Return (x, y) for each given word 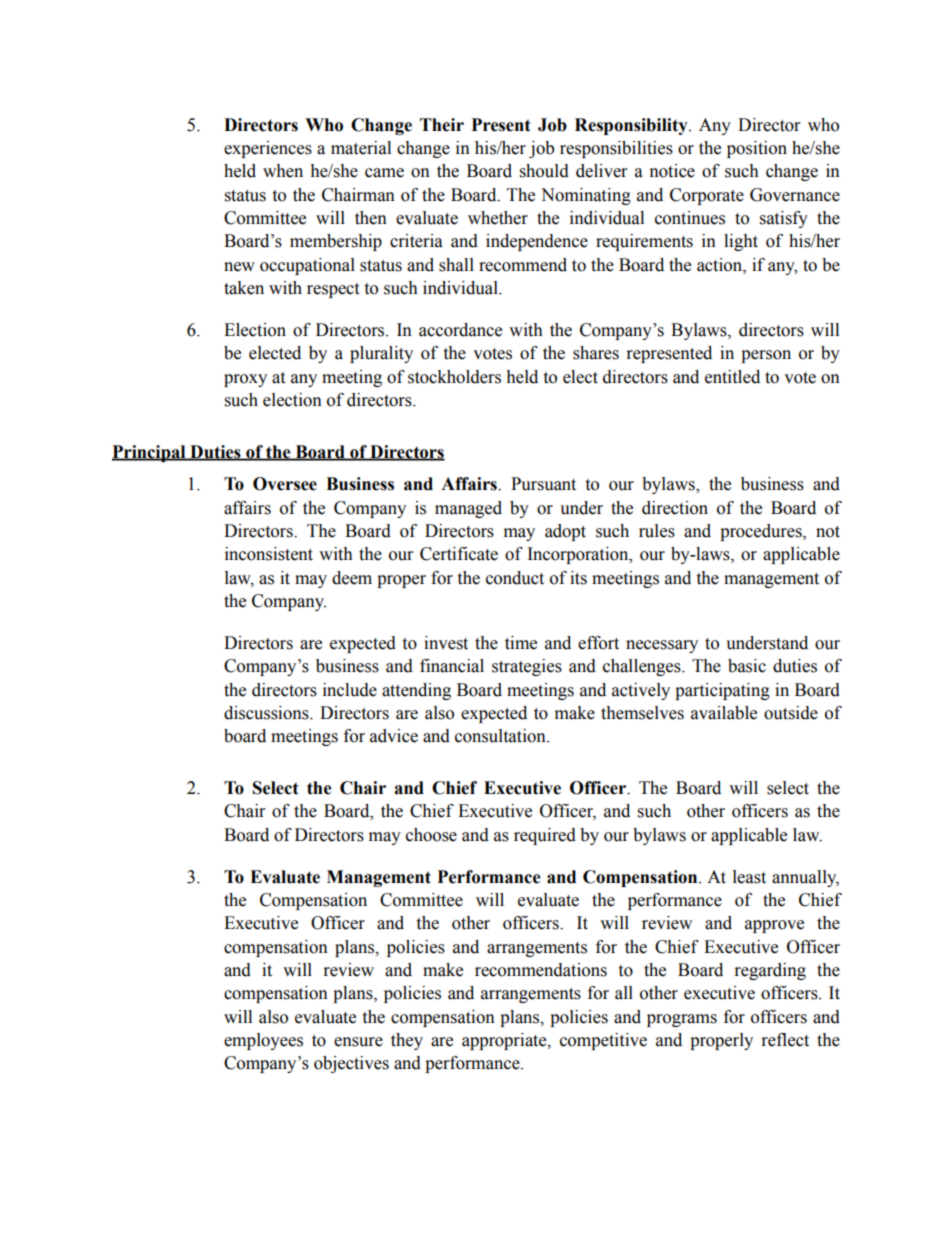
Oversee (285, 484)
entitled (732, 377)
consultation (501, 736)
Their (442, 125)
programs (682, 1020)
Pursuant (543, 484)
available (724, 713)
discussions (267, 713)
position (757, 149)
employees (263, 1041)
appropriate (505, 1041)
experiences (268, 149)
